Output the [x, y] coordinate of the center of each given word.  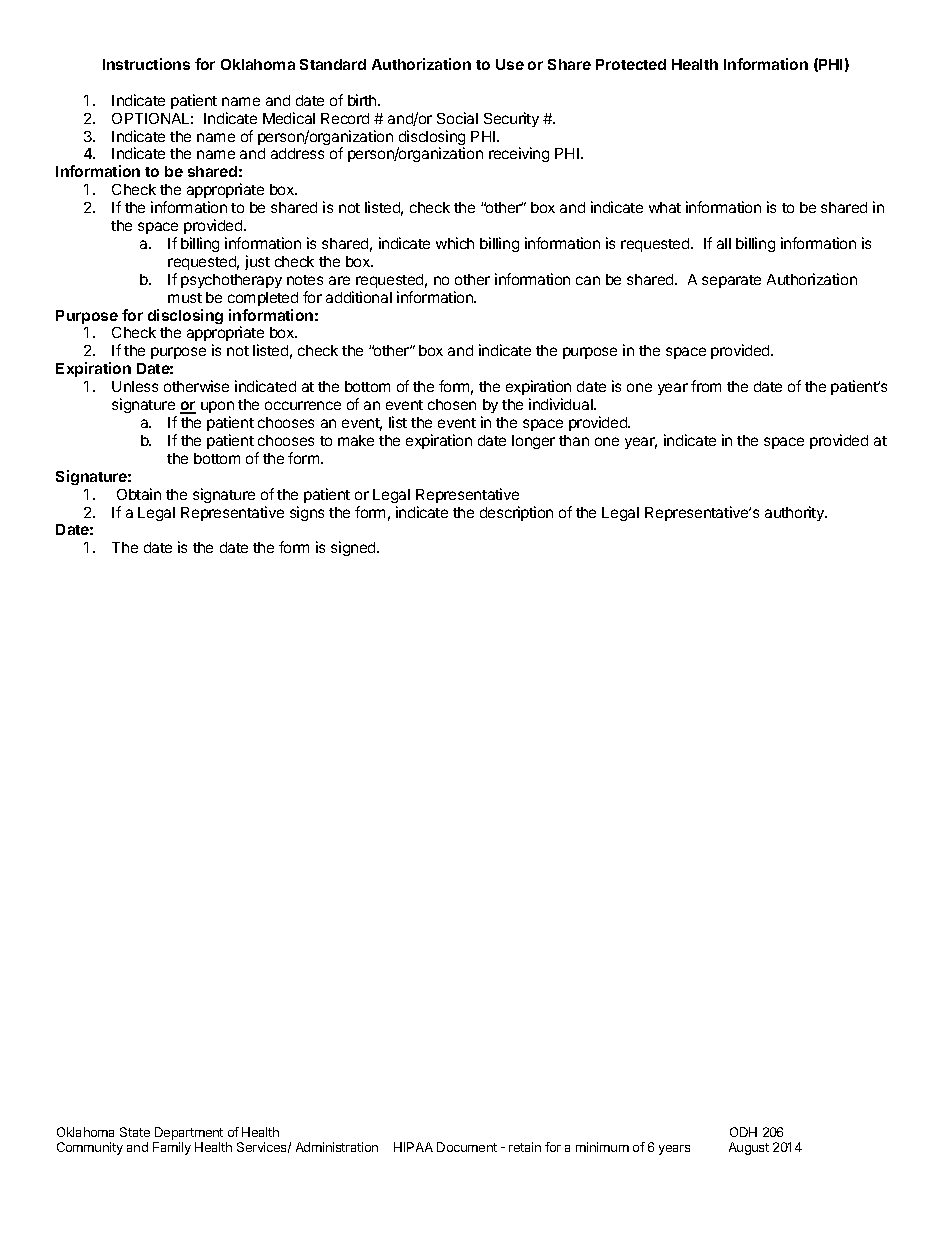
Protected [631, 64]
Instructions [146, 64]
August [749, 1148]
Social [457, 118]
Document [467, 1147]
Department [189, 1133]
